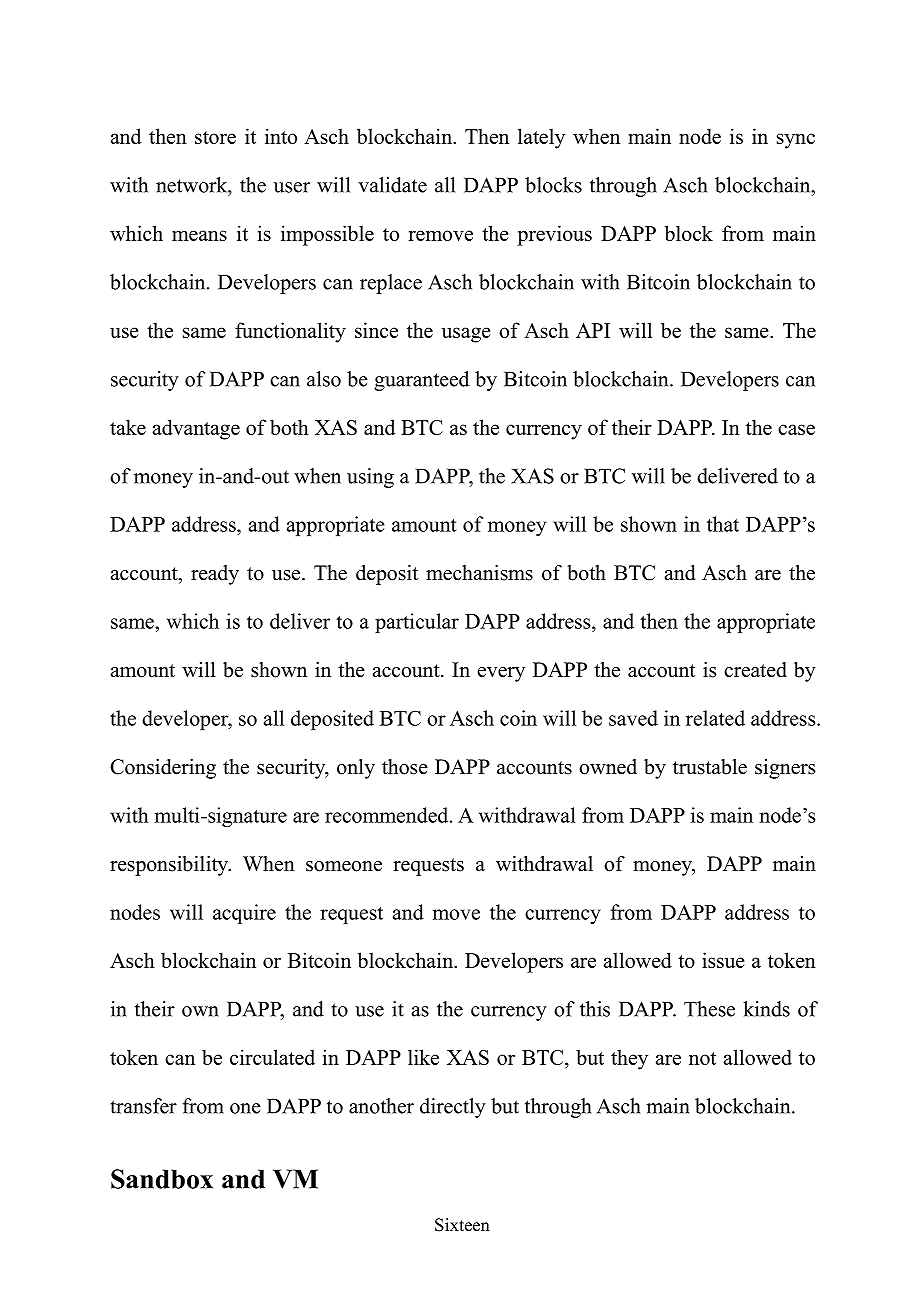  Describe the element at coordinates (163, 769) in the image. I see `Considering` at that location.
